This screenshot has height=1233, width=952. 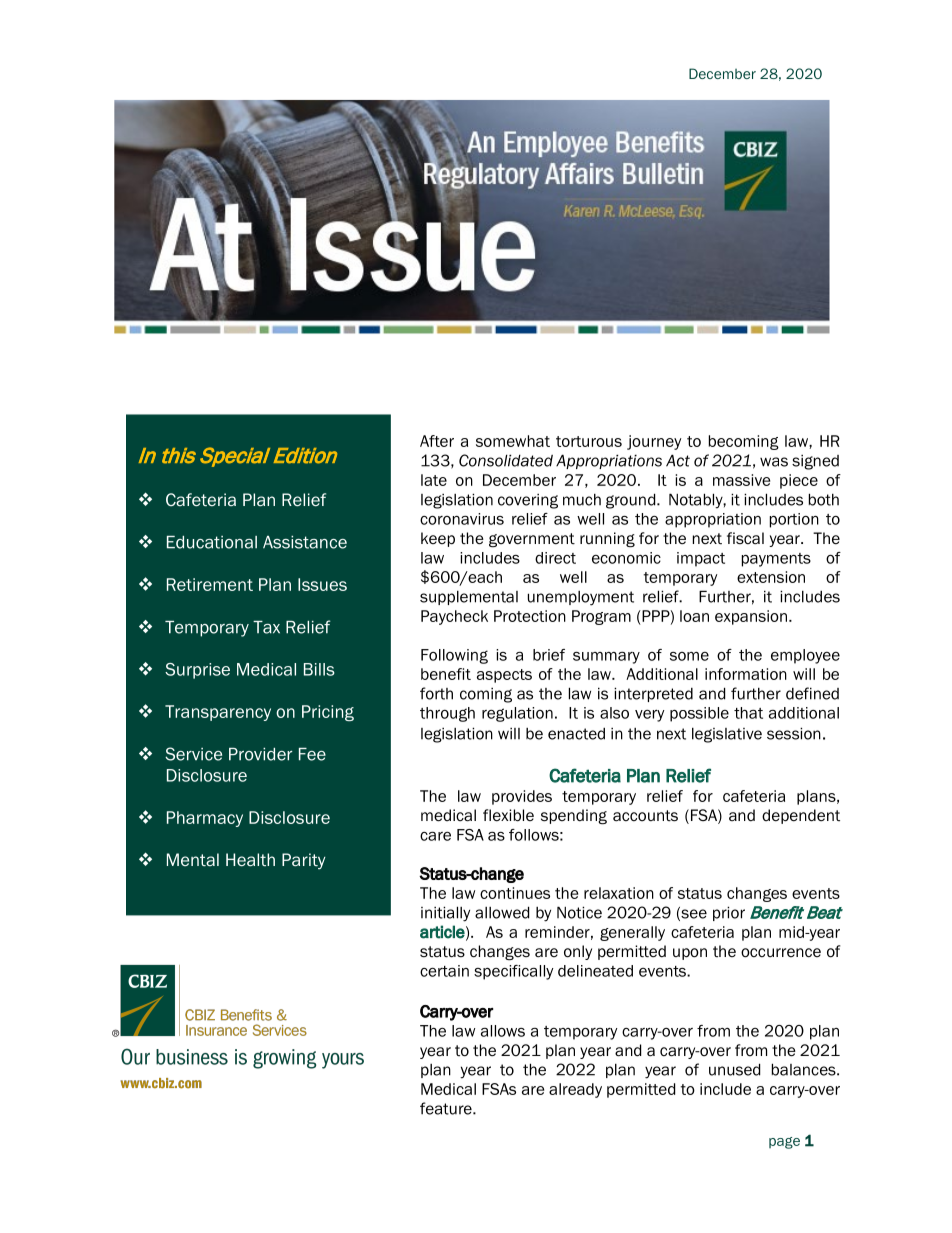 I want to click on aspects, so click(x=504, y=676).
